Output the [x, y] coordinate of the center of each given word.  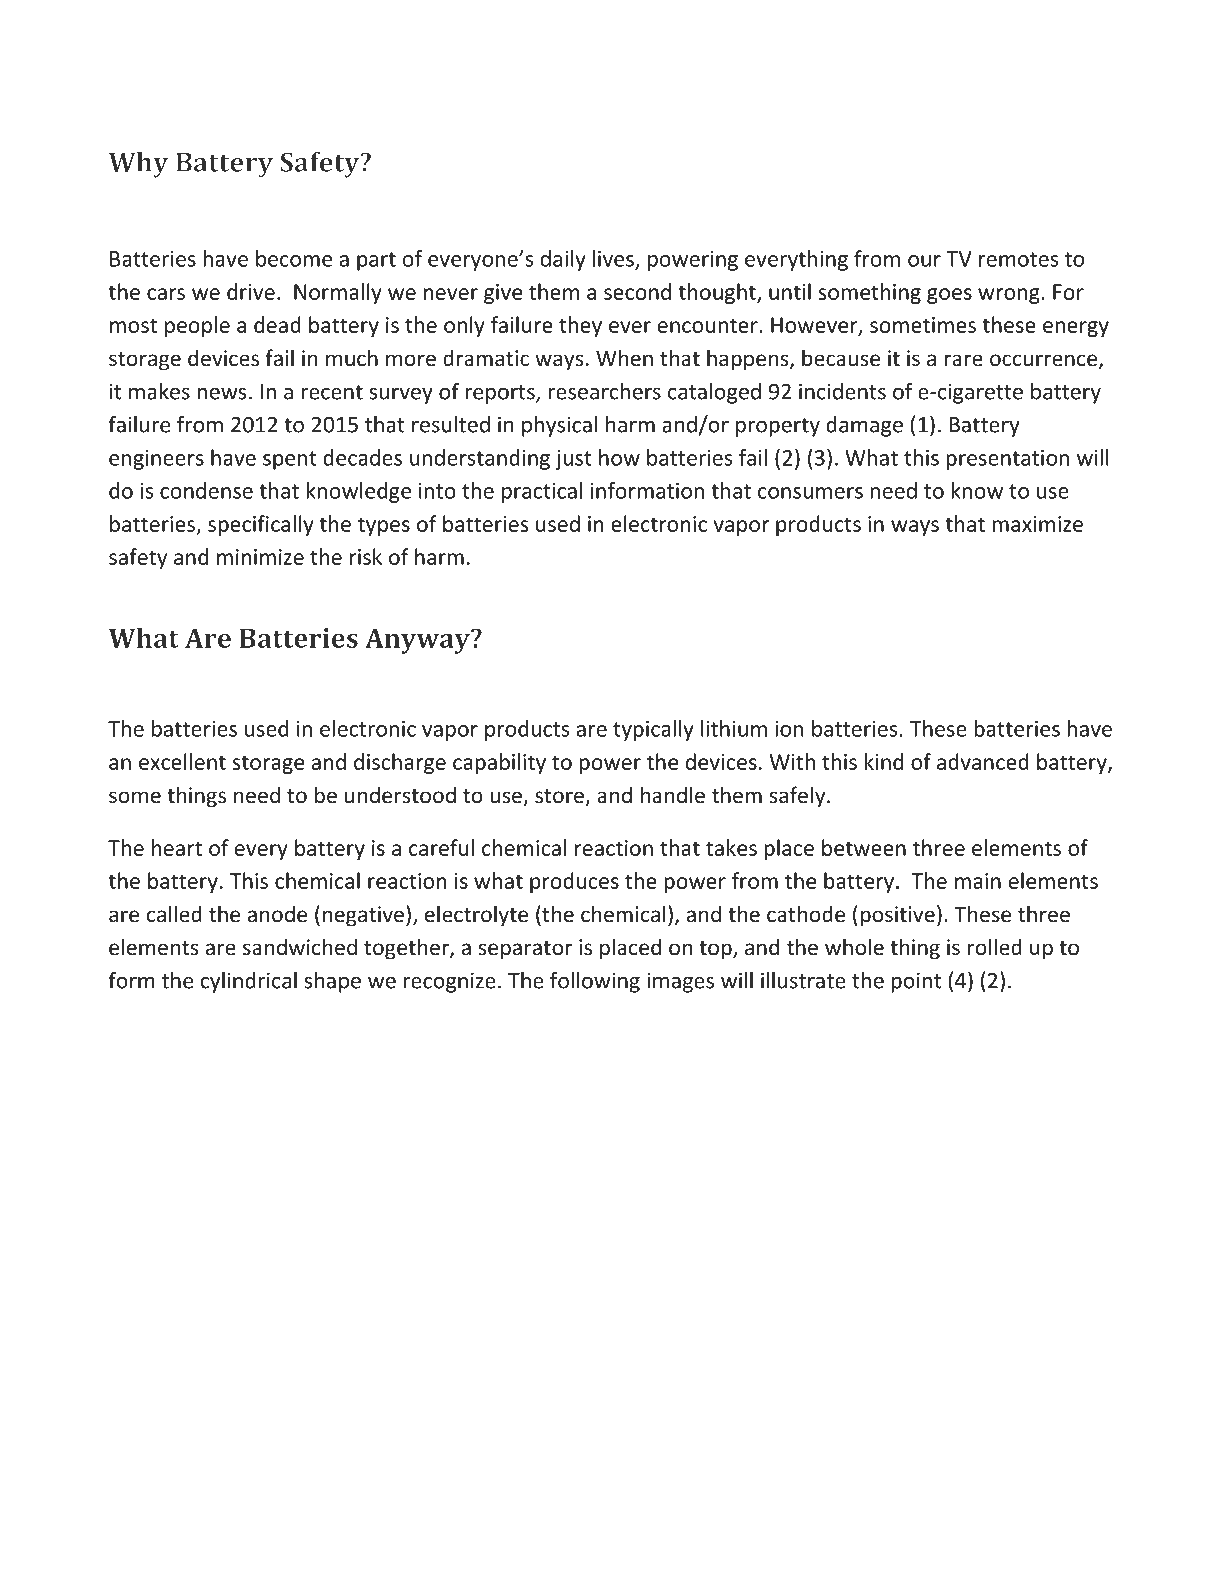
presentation [1007, 460]
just [573, 460]
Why [138, 165]
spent [290, 460]
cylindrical [249, 982]
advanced [983, 761]
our [924, 261]
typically [653, 730]
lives [614, 259]
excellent [182, 761]
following [595, 982]
